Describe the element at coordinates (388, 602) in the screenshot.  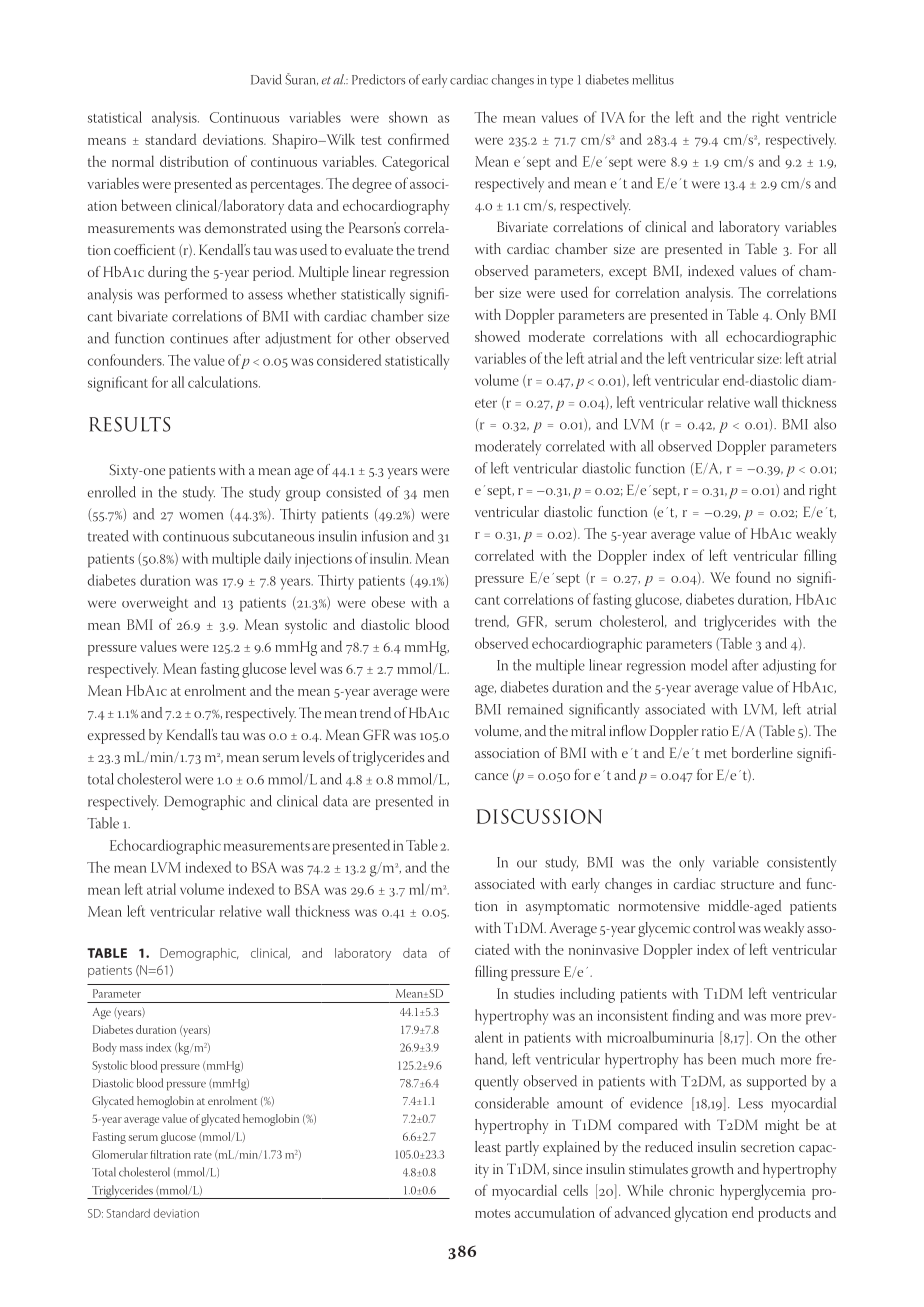
I see `obese` at that location.
